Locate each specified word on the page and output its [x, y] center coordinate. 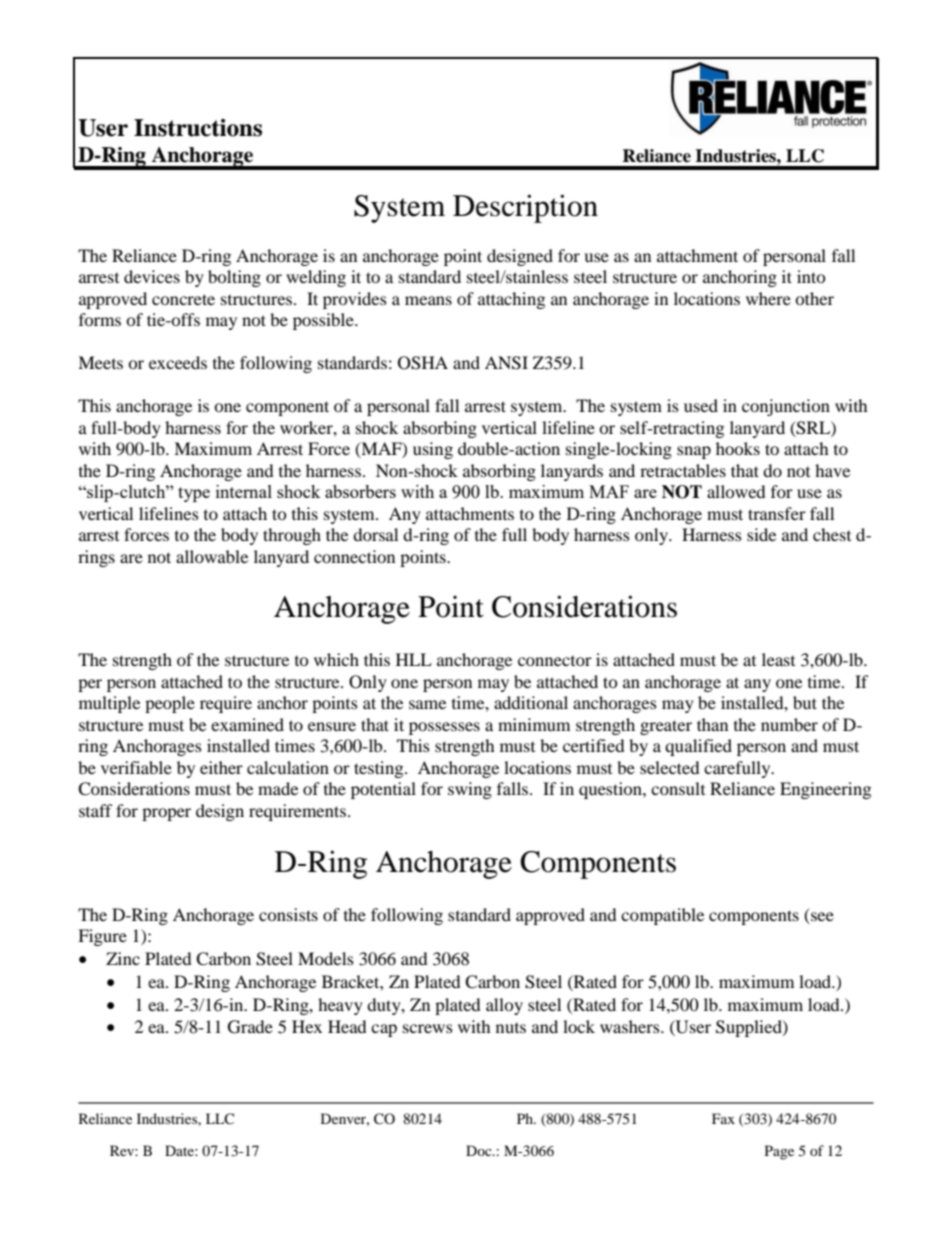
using [433, 450]
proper [166, 814]
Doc [480, 1150]
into [811, 276]
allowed [736, 491]
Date [180, 1150]
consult [678, 788]
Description [525, 208]
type [194, 494]
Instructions [198, 128]
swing [470, 790]
